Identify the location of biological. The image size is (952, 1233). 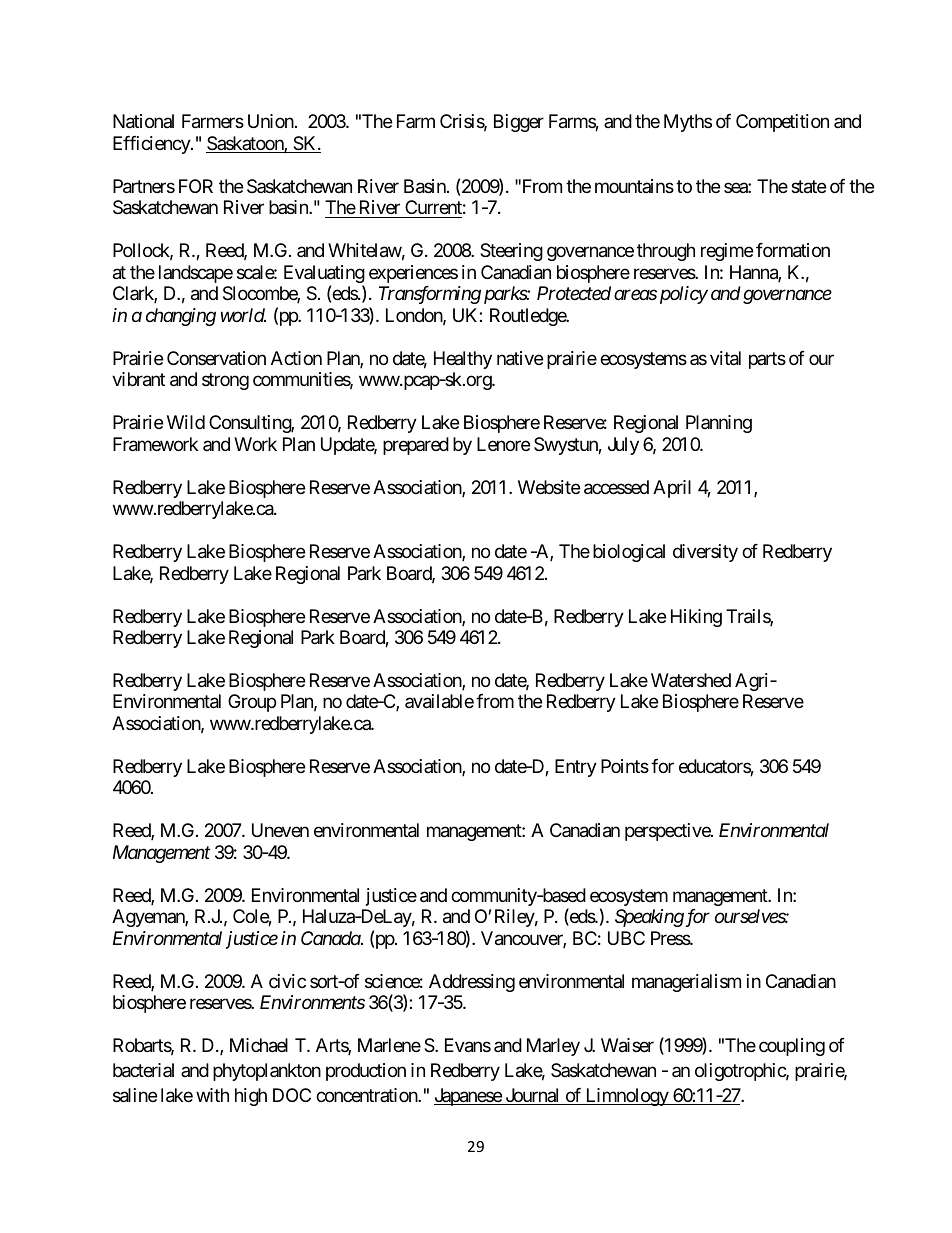
(629, 553).
